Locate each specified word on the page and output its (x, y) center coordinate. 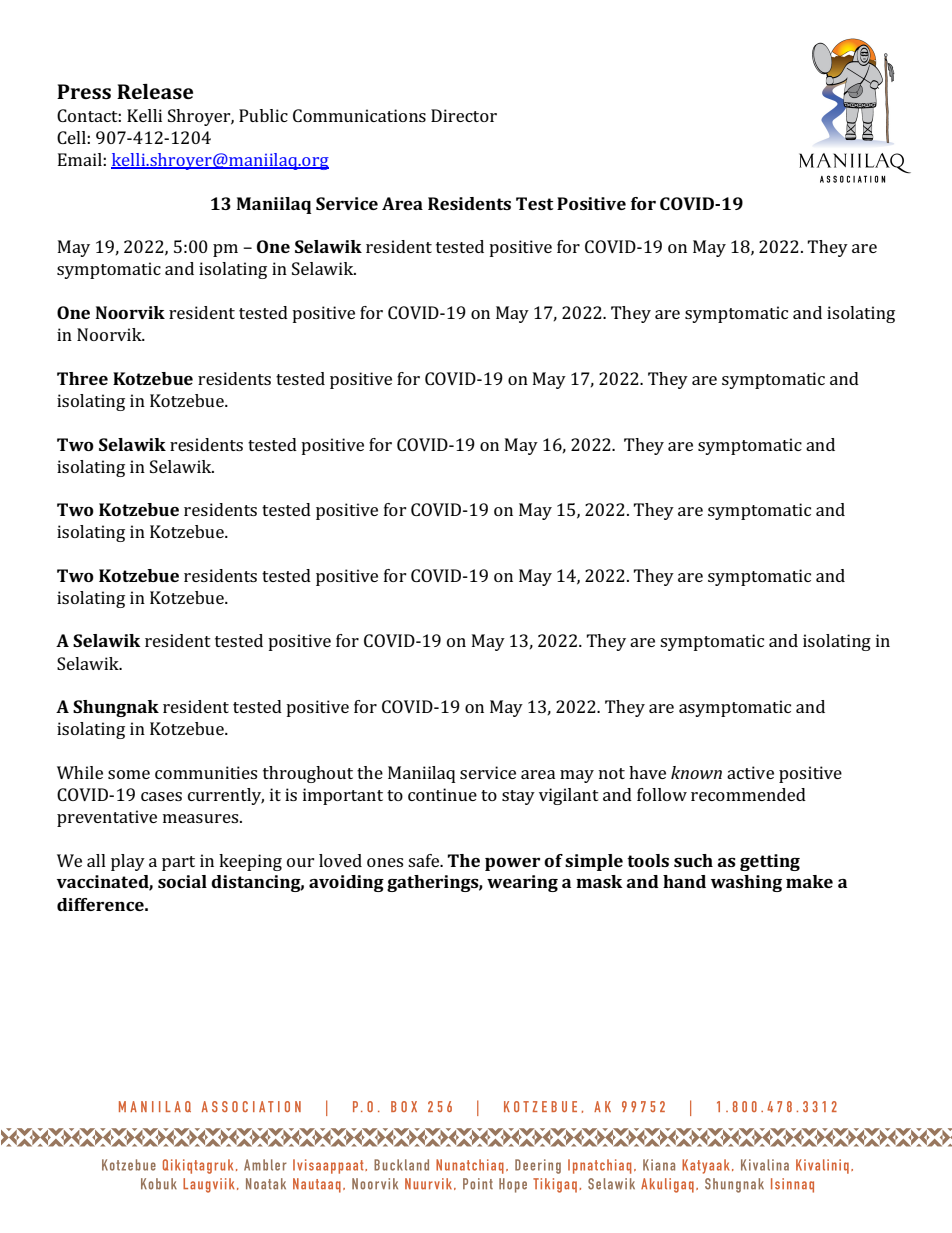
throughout (308, 774)
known (696, 772)
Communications (359, 115)
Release (155, 91)
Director (464, 115)
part (178, 863)
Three (82, 378)
